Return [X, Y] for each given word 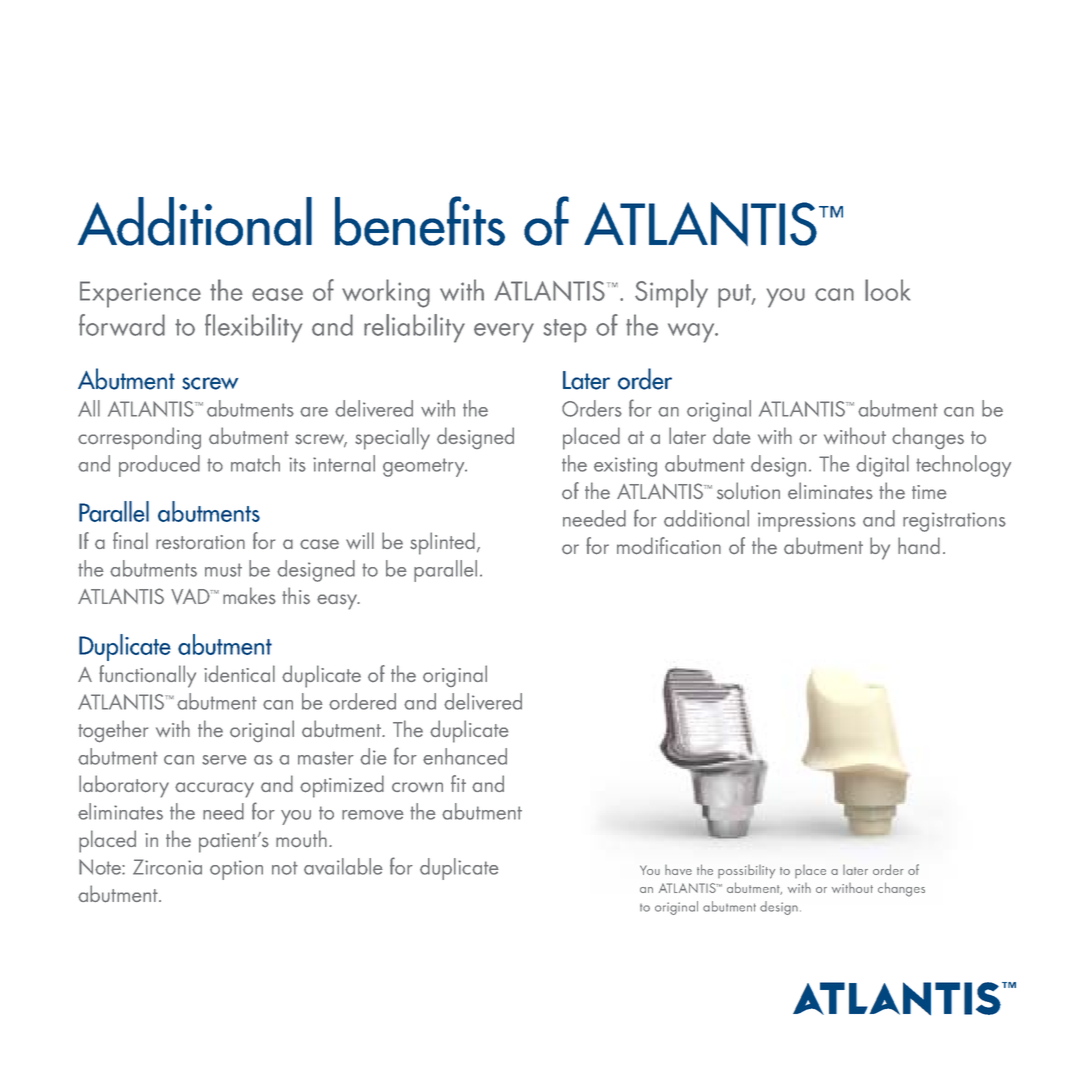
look [887, 290]
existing [625, 467]
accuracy [214, 790]
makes [249, 595]
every [504, 333]
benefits [420, 221]
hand [919, 545]
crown [417, 787]
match [255, 463]
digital [882, 466]
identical [239, 673]
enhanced [465, 756]
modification [669, 546]
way [692, 333]
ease [277, 294]
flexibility [253, 328]
